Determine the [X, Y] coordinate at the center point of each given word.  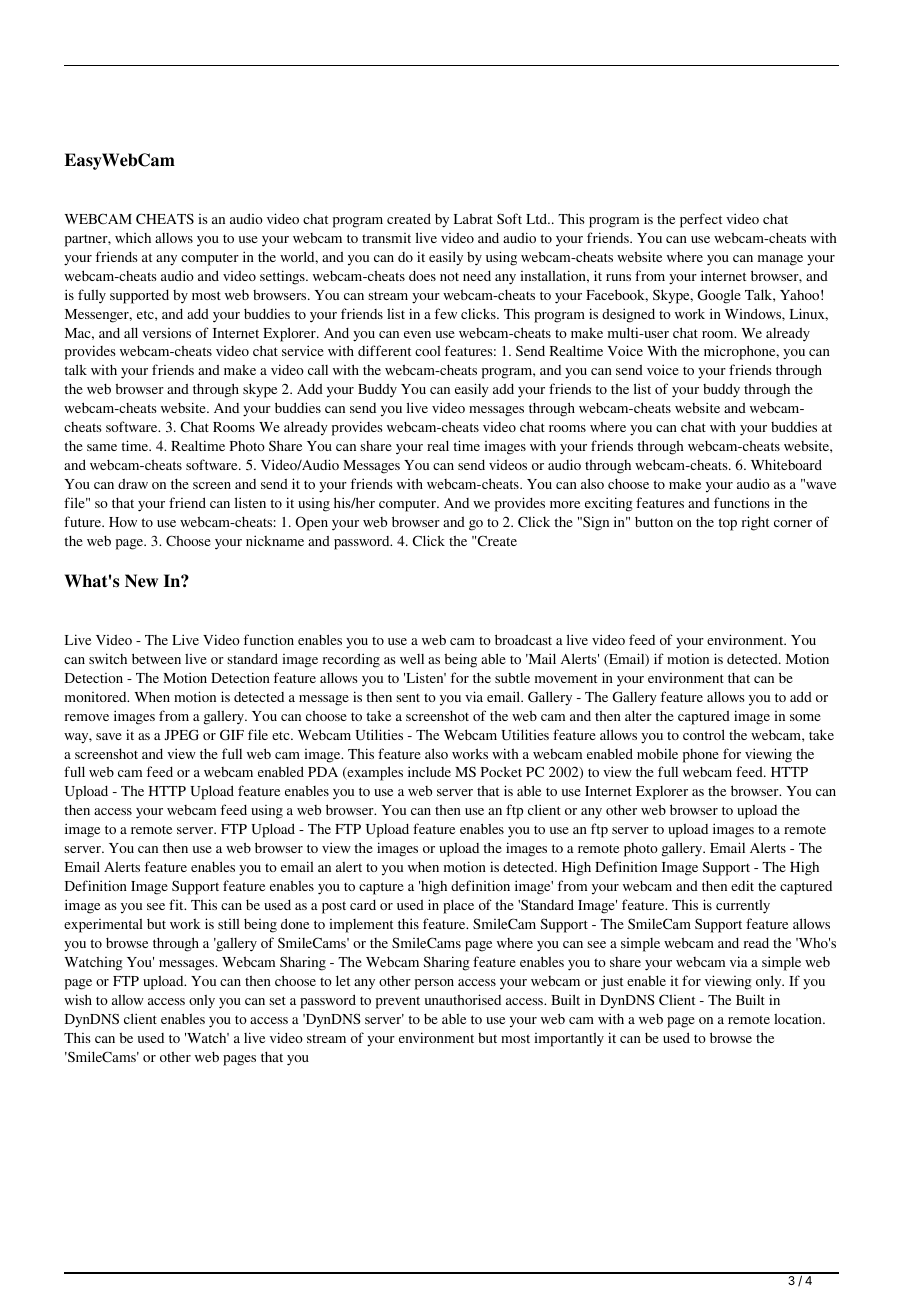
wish [78, 999]
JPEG [181, 734]
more [565, 504]
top [728, 524]
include [429, 771]
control [704, 734]
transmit [386, 238]
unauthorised [463, 999]
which [133, 237]
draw [133, 484]
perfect [701, 220]
